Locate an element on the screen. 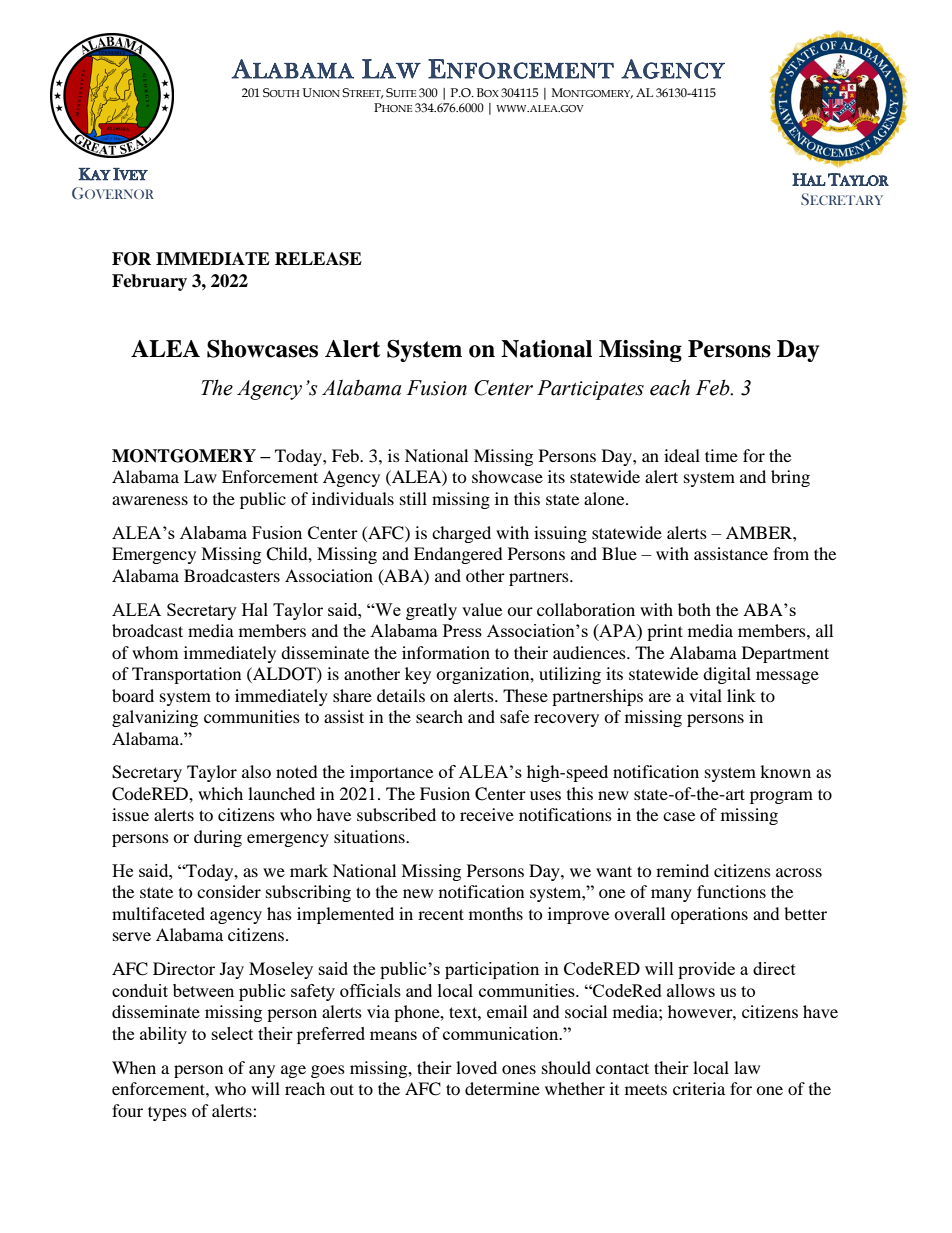 The width and height of the screenshot is (952, 1233). during is located at coordinates (218, 838).
